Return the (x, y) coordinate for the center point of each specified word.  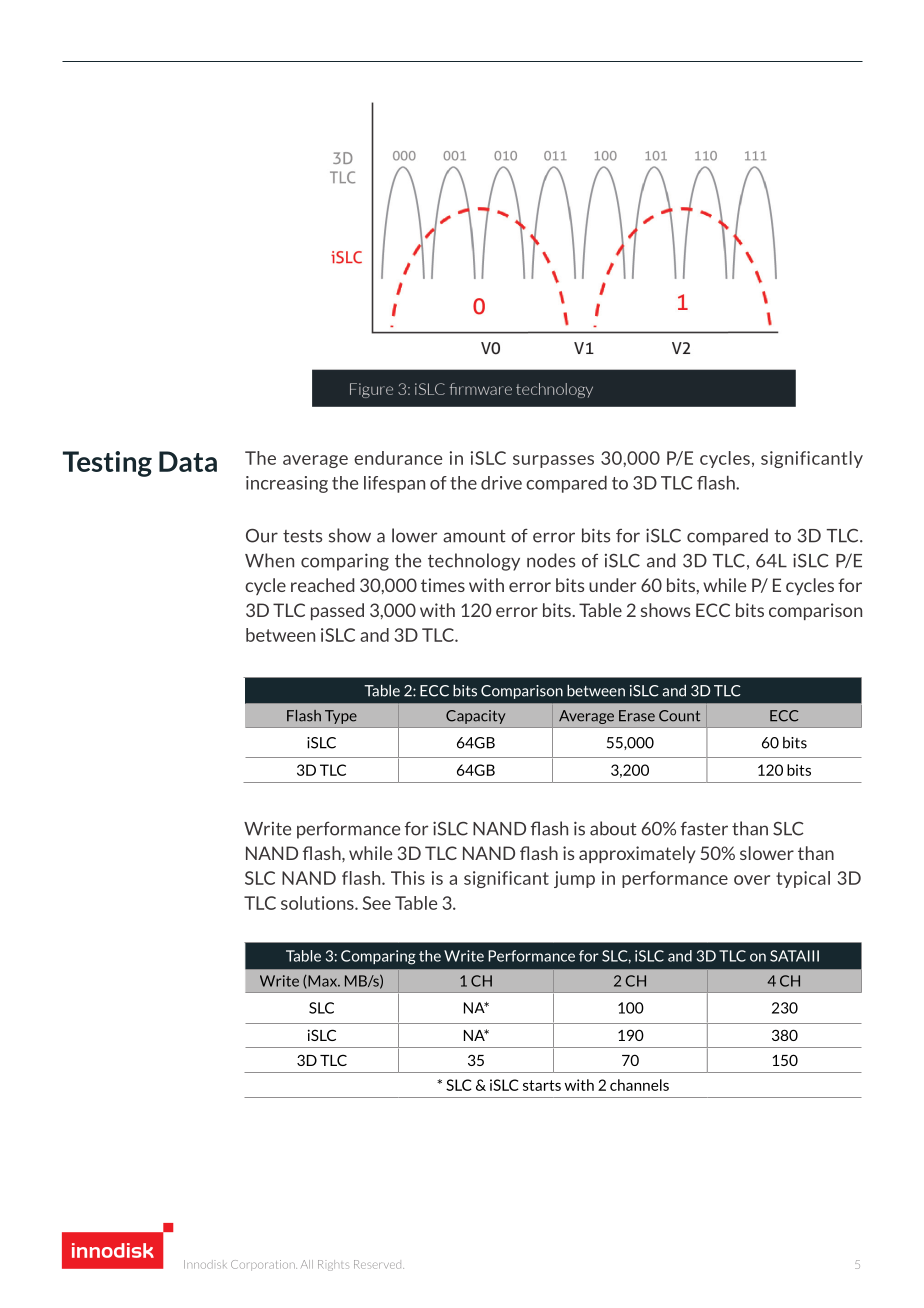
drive (501, 483)
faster (704, 828)
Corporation (264, 1265)
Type (341, 717)
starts (542, 1085)
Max (322, 981)
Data (188, 461)
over (752, 880)
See (377, 903)
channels (639, 1085)
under (612, 585)
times (443, 585)
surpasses (553, 461)
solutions (318, 903)
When (269, 560)
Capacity (476, 717)
